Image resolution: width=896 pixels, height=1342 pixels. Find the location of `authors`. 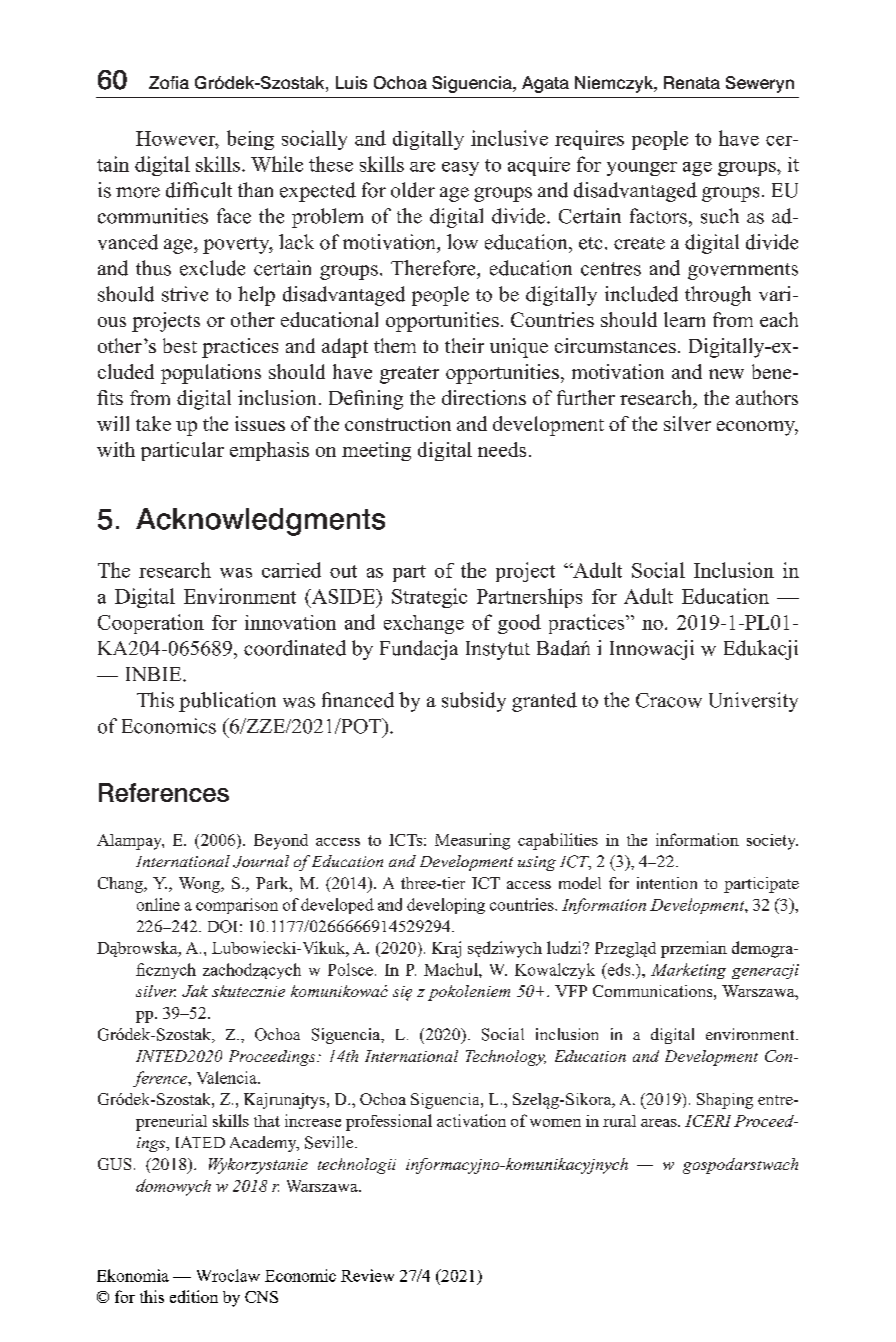

authors is located at coordinates (767, 397).
